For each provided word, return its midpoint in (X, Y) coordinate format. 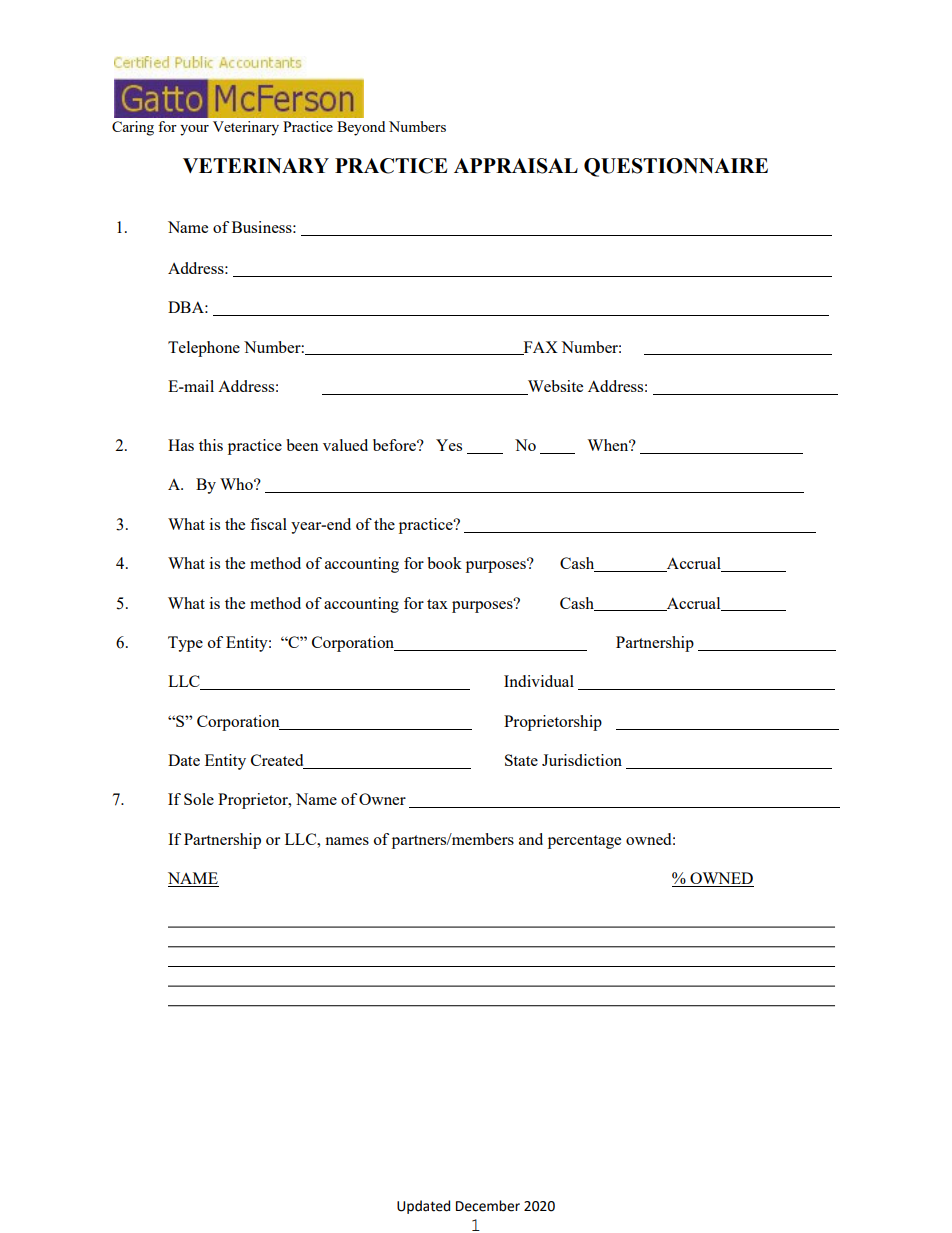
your (194, 130)
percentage (584, 842)
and (531, 839)
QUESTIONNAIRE (676, 167)
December (488, 1206)
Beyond (361, 128)
